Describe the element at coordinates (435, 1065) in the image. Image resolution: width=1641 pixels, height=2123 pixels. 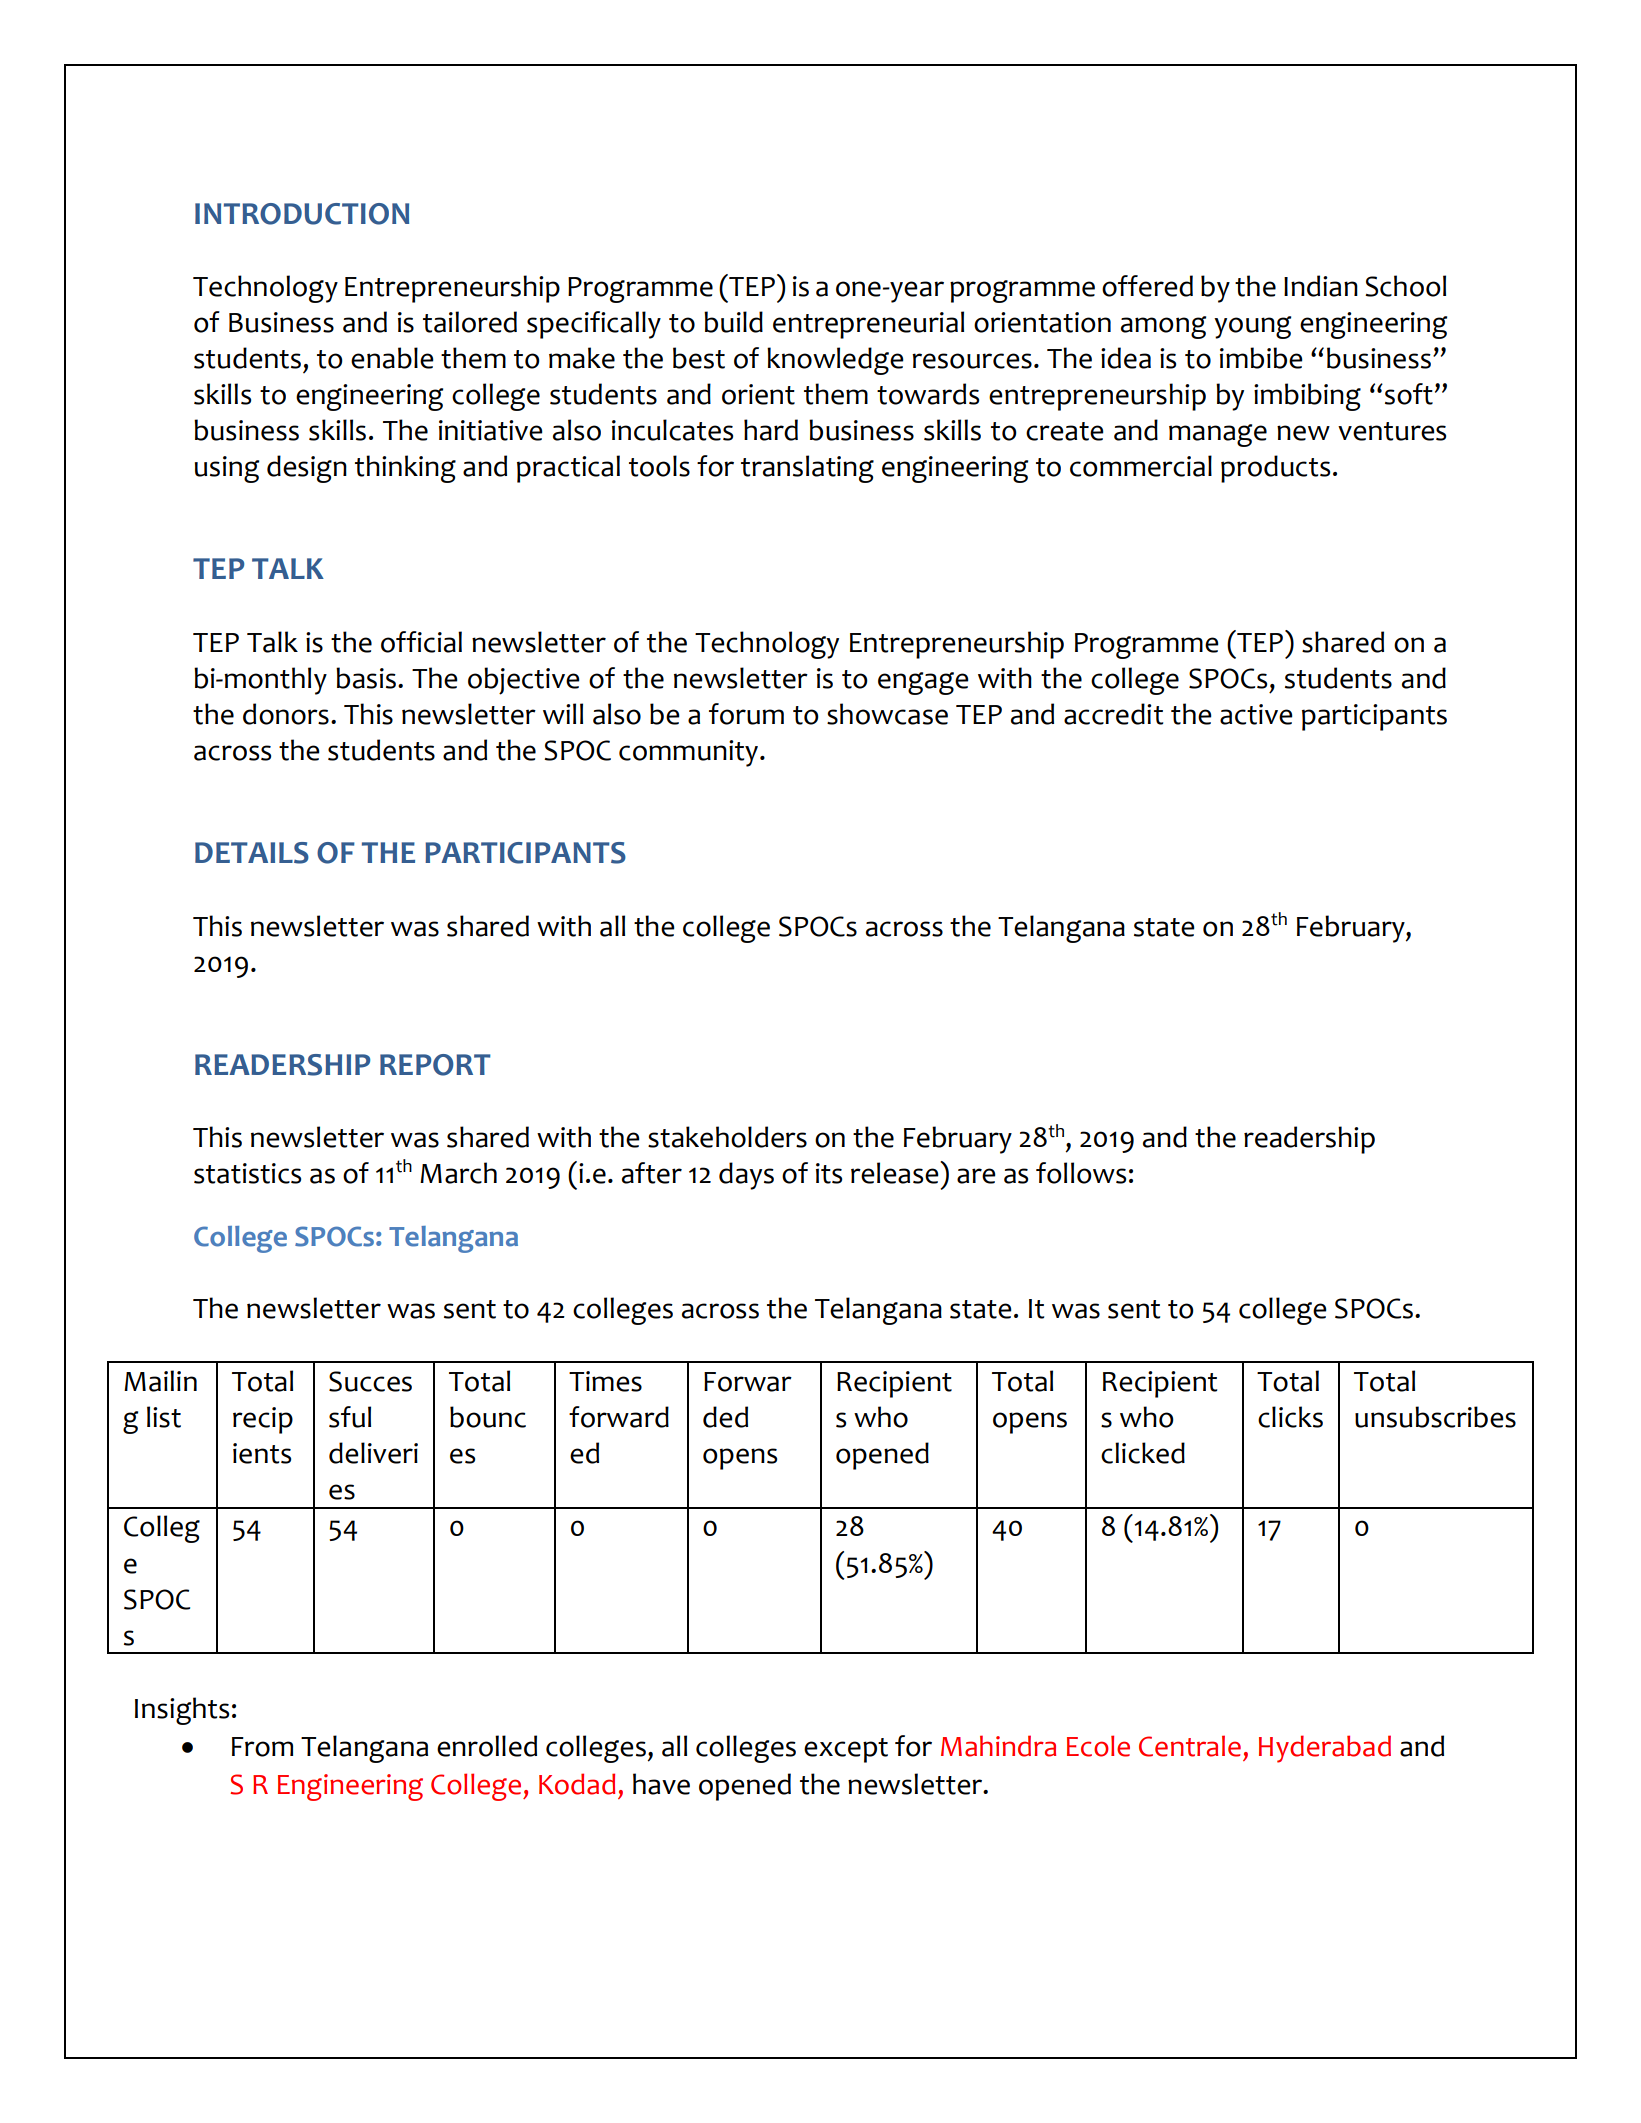
I see `REPORT` at that location.
